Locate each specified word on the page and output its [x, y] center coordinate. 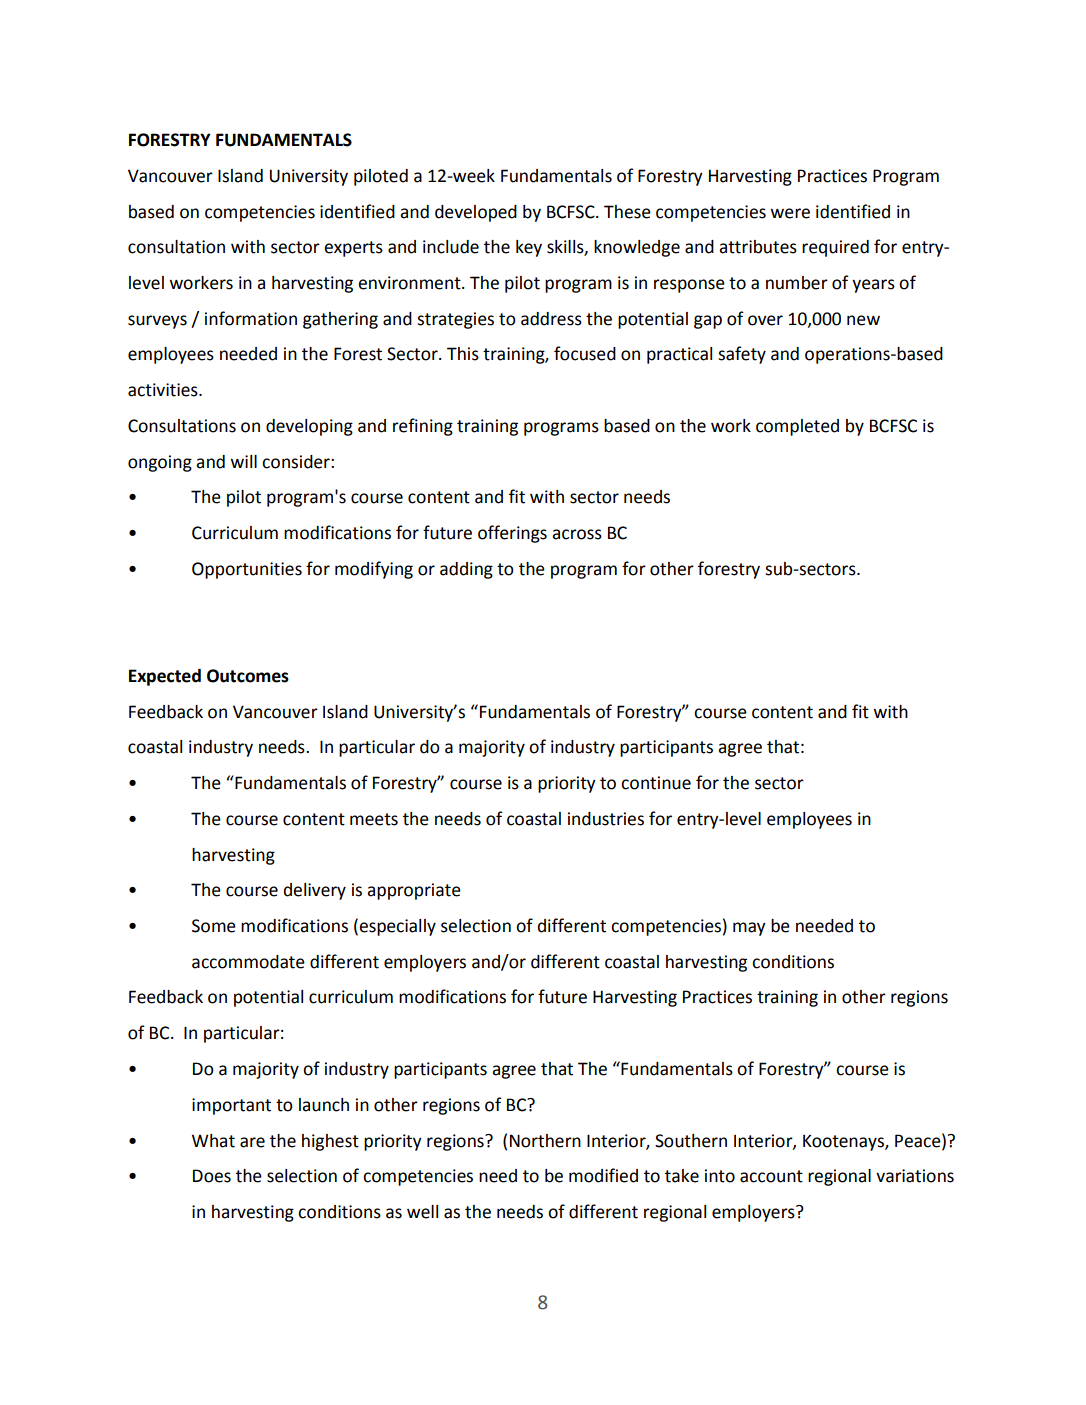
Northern [545, 1141]
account [771, 1176]
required [835, 248]
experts [353, 249]
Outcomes [248, 676]
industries [606, 819]
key [529, 248]
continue [656, 783]
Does [212, 1176]
